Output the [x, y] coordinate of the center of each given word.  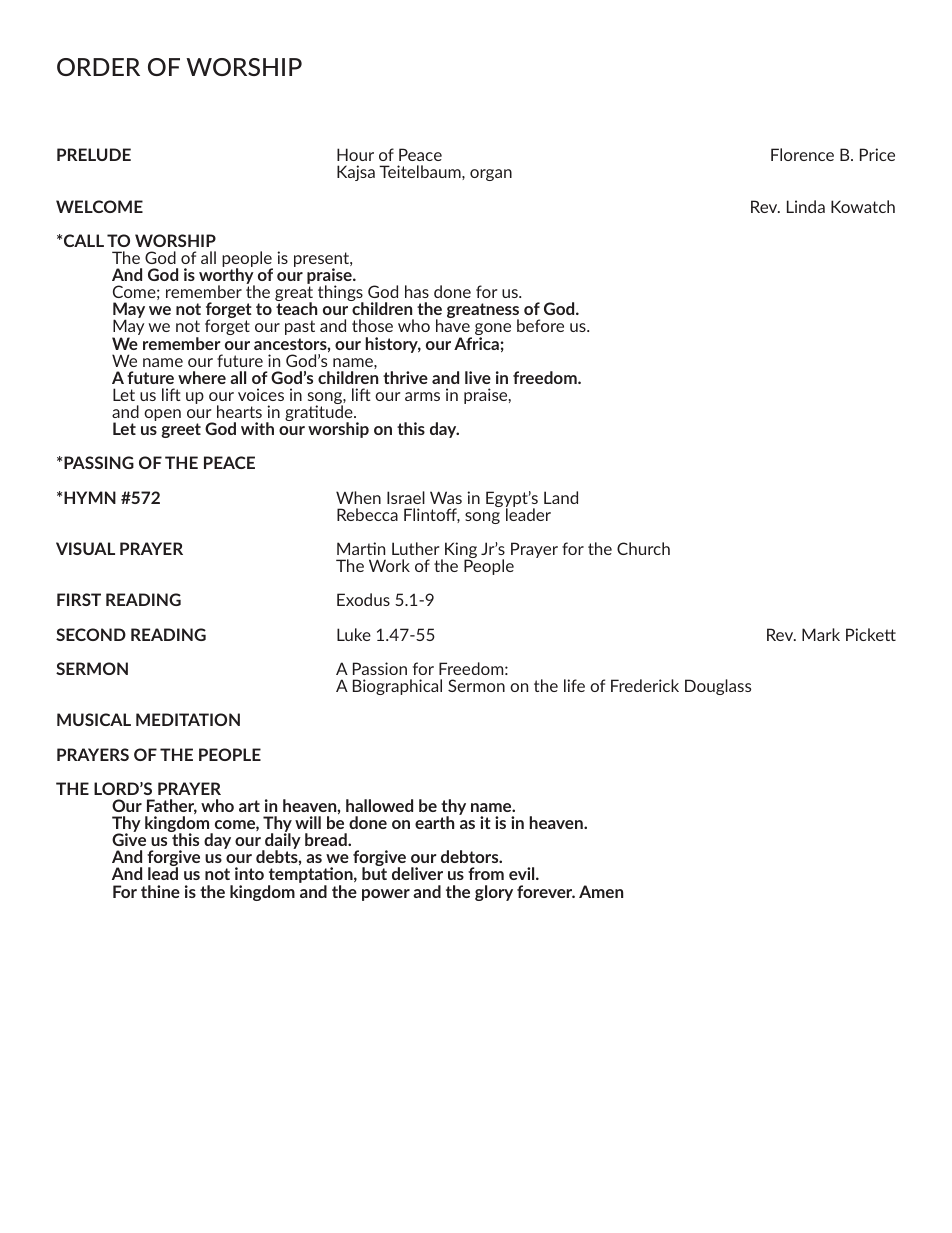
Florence [802, 154]
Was [446, 497]
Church [643, 548]
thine [160, 891]
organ [491, 175]
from [486, 873]
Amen [601, 891]
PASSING [99, 462]
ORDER [98, 67]
